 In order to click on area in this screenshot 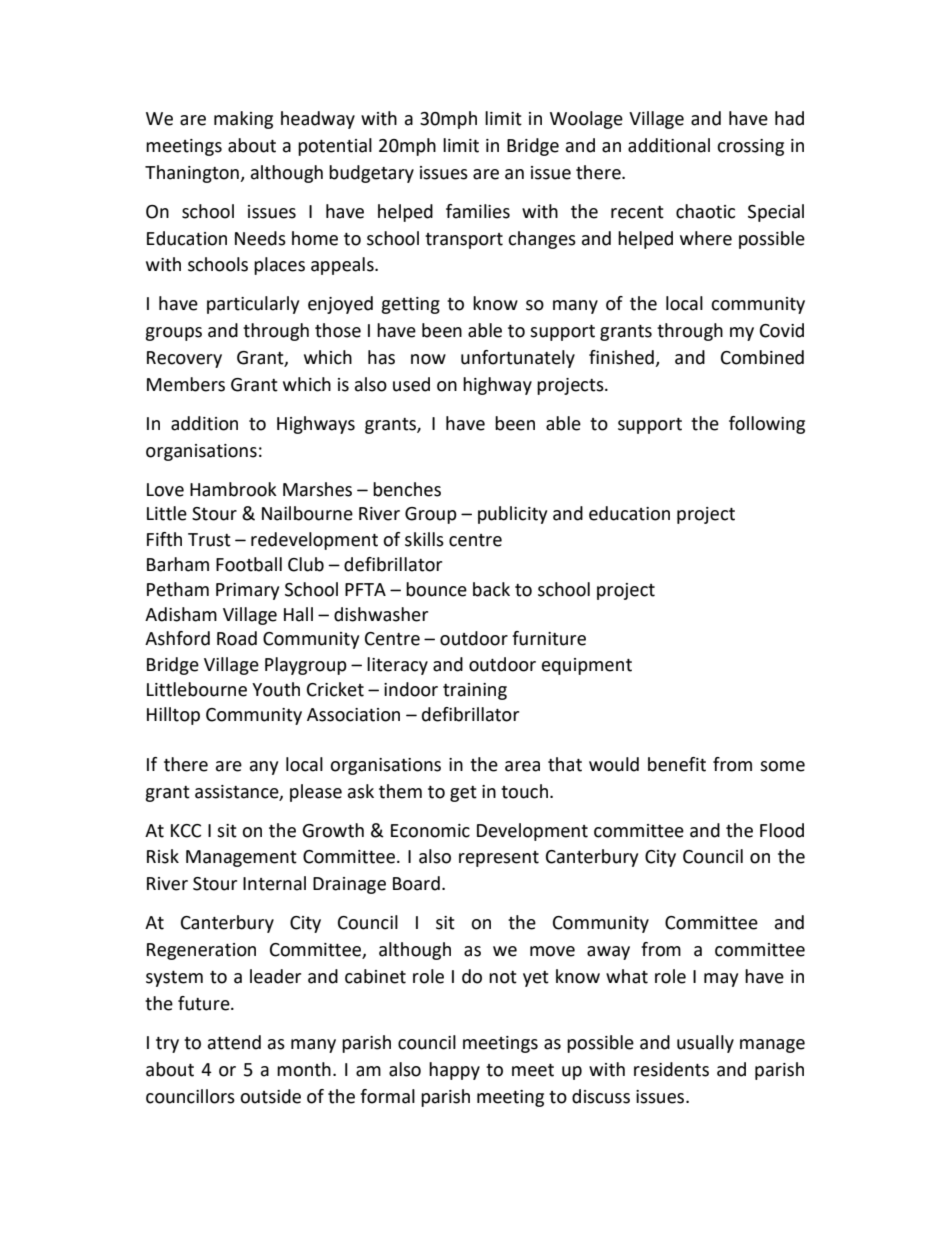, I will do `click(522, 766)`.
